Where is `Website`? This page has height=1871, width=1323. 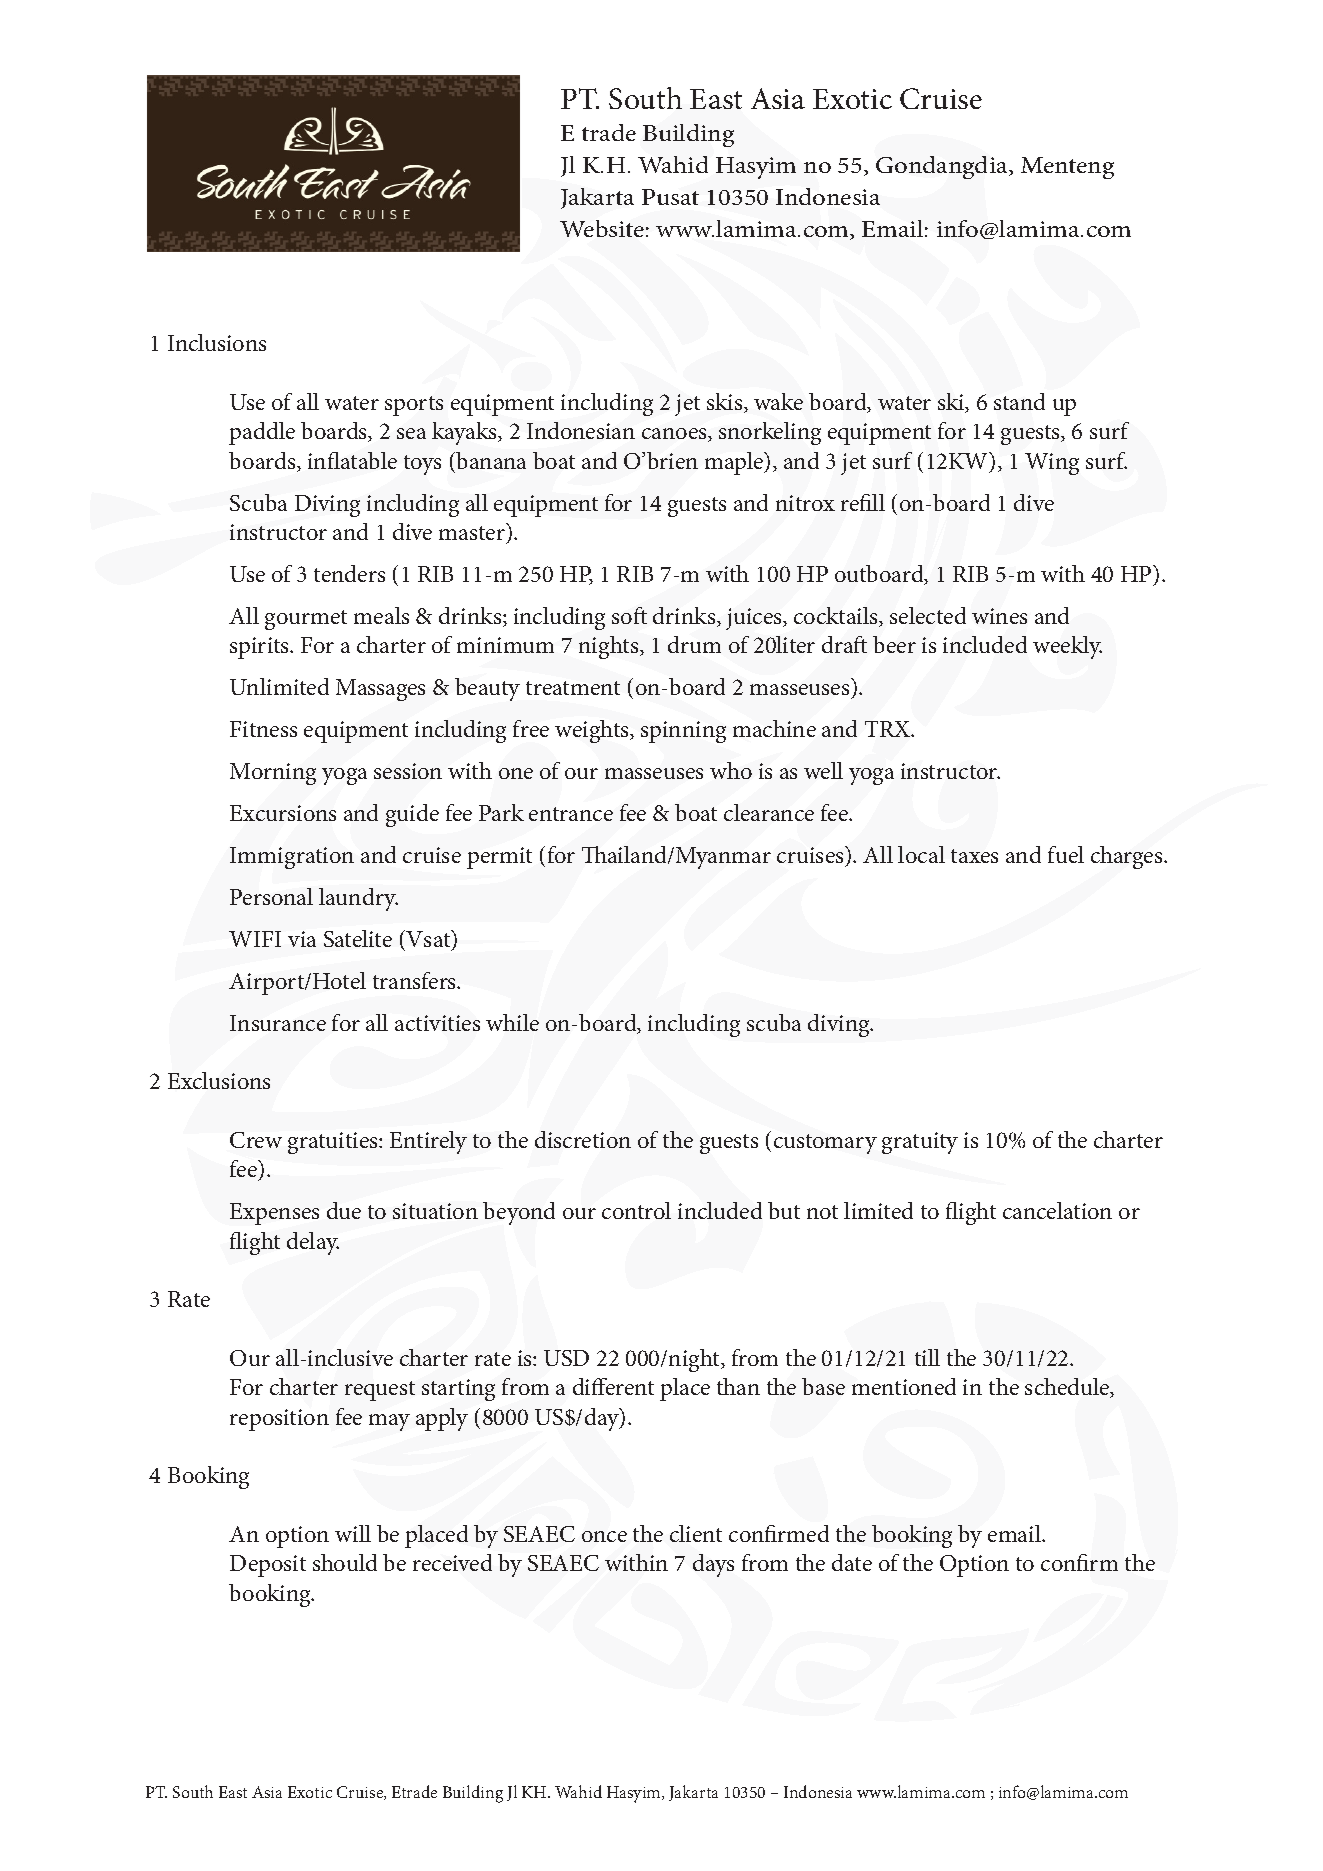 Website is located at coordinates (602, 228).
